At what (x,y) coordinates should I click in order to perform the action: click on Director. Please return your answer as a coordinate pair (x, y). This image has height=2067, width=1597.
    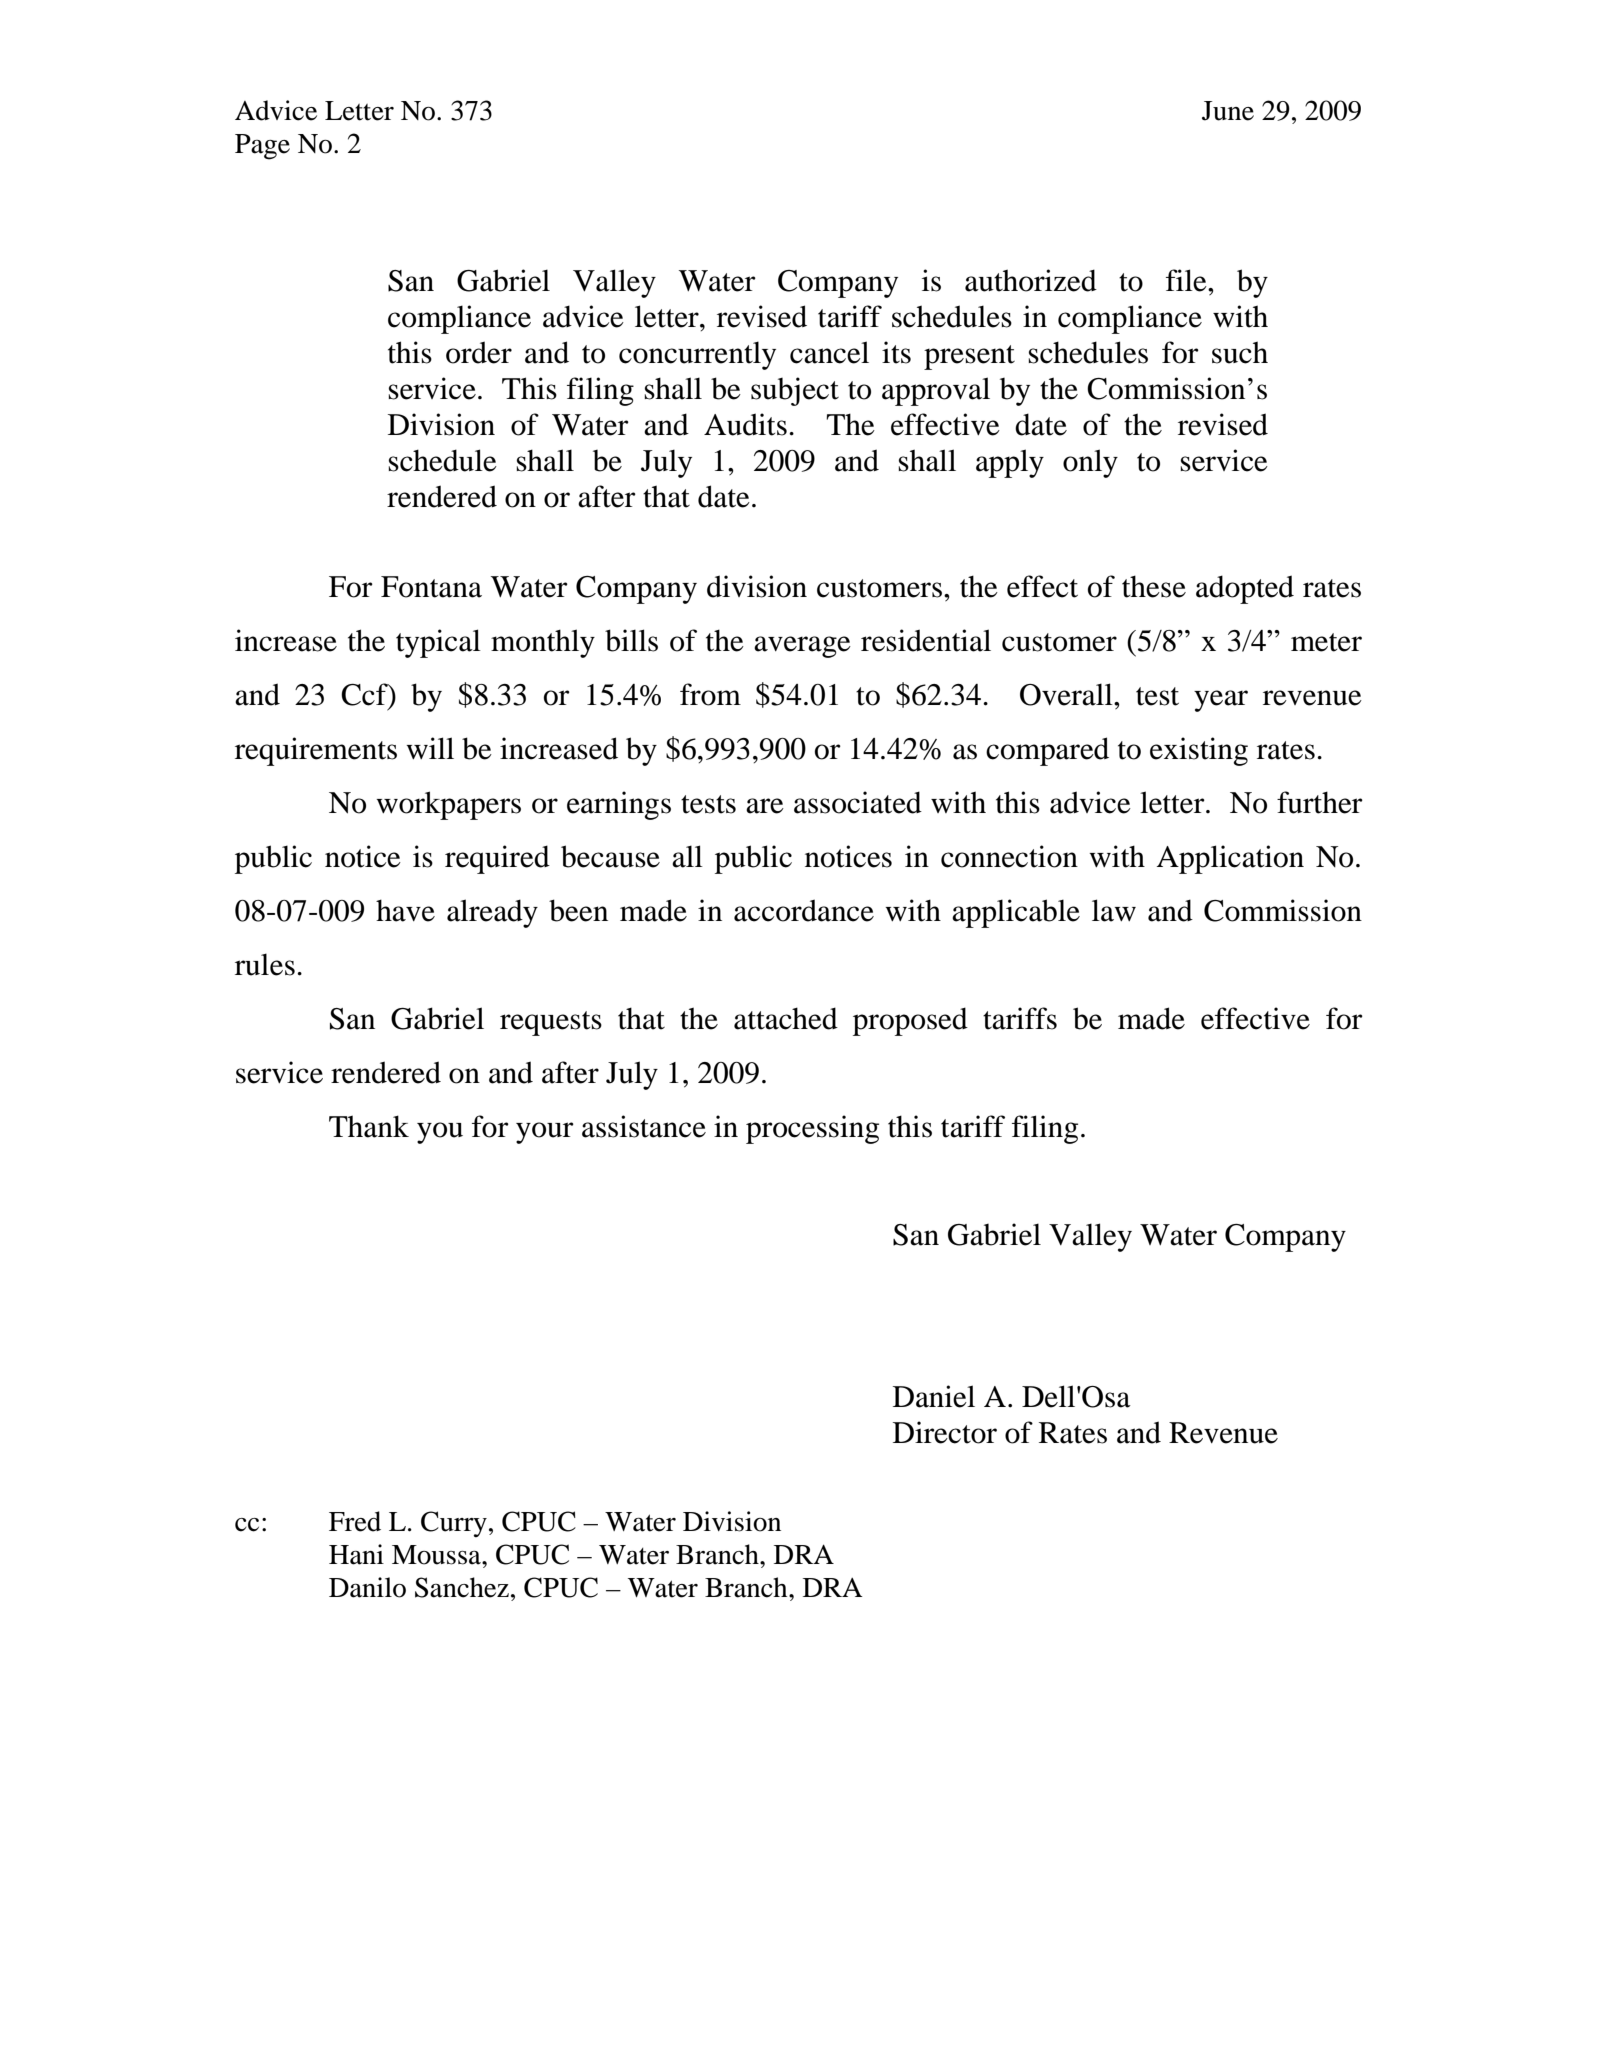
    Looking at the image, I should click on (945, 1432).
